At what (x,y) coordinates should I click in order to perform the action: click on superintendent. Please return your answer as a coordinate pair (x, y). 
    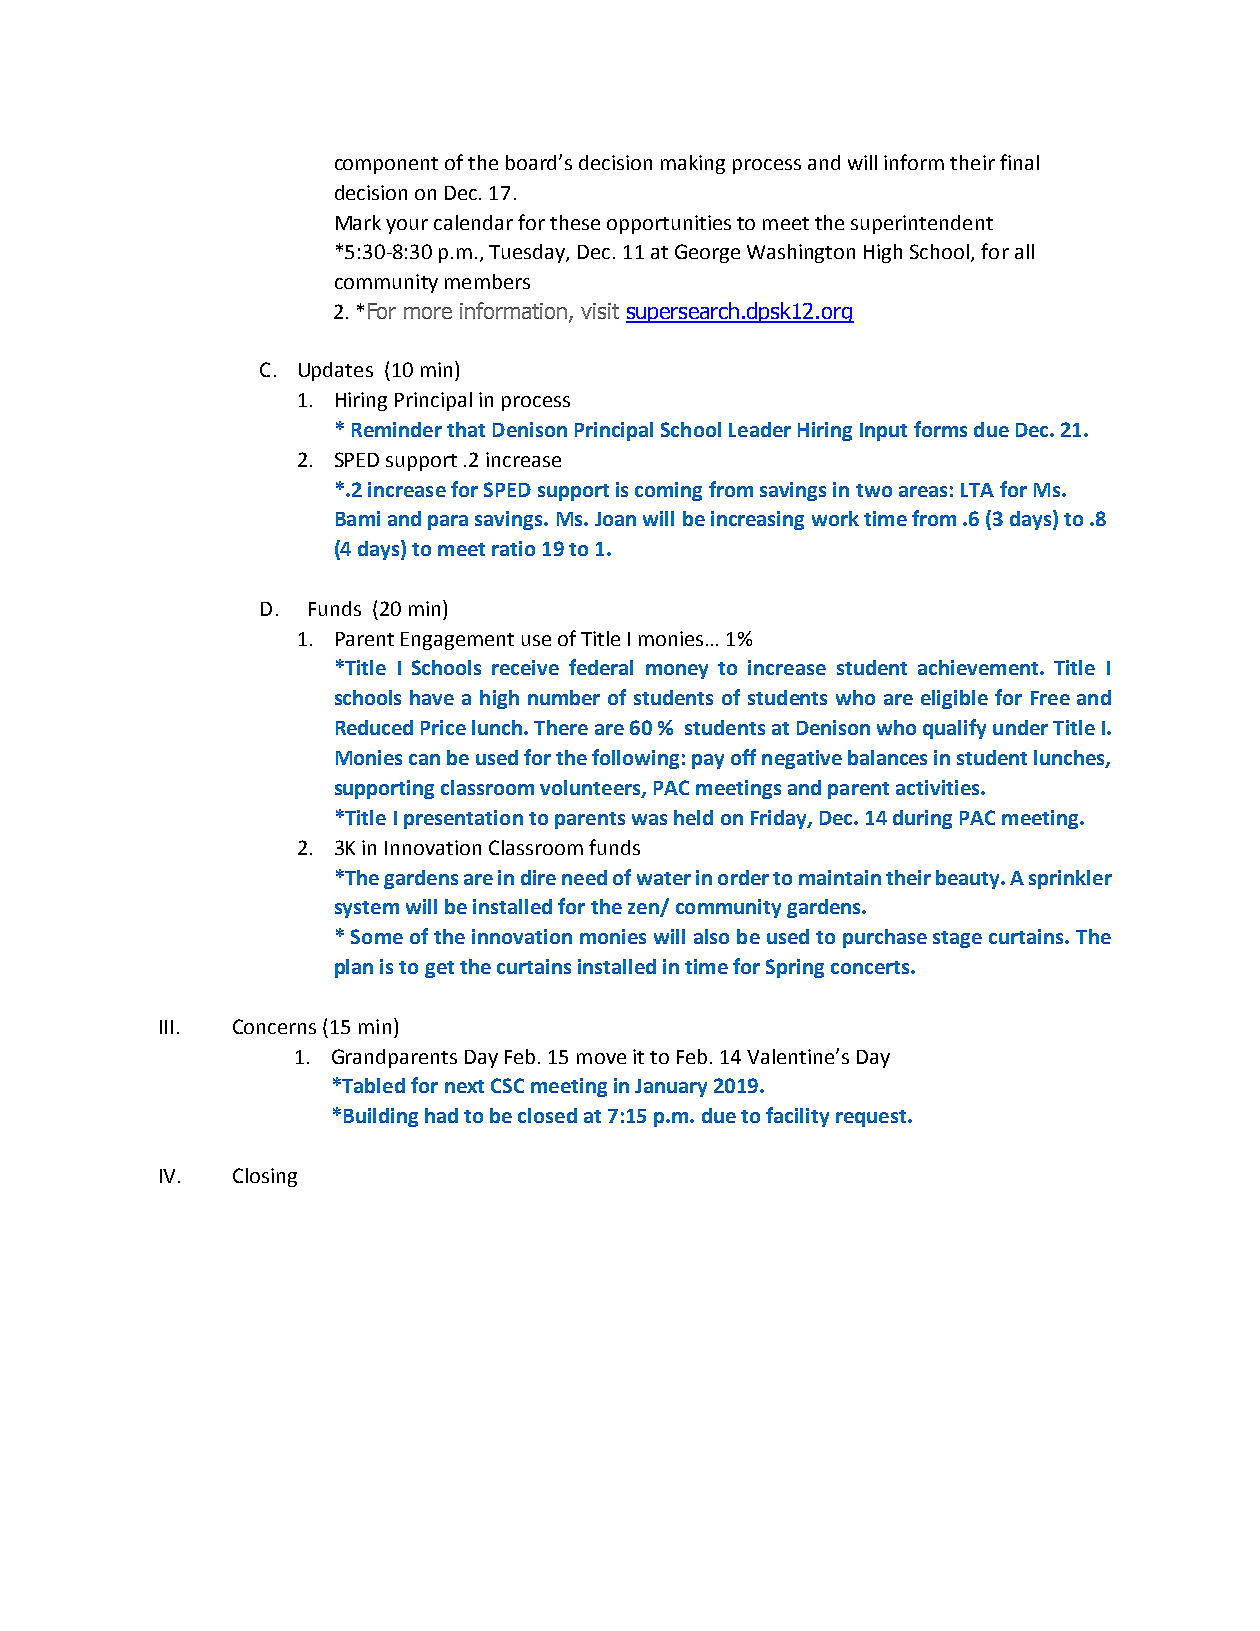
    Looking at the image, I should click on (922, 224).
